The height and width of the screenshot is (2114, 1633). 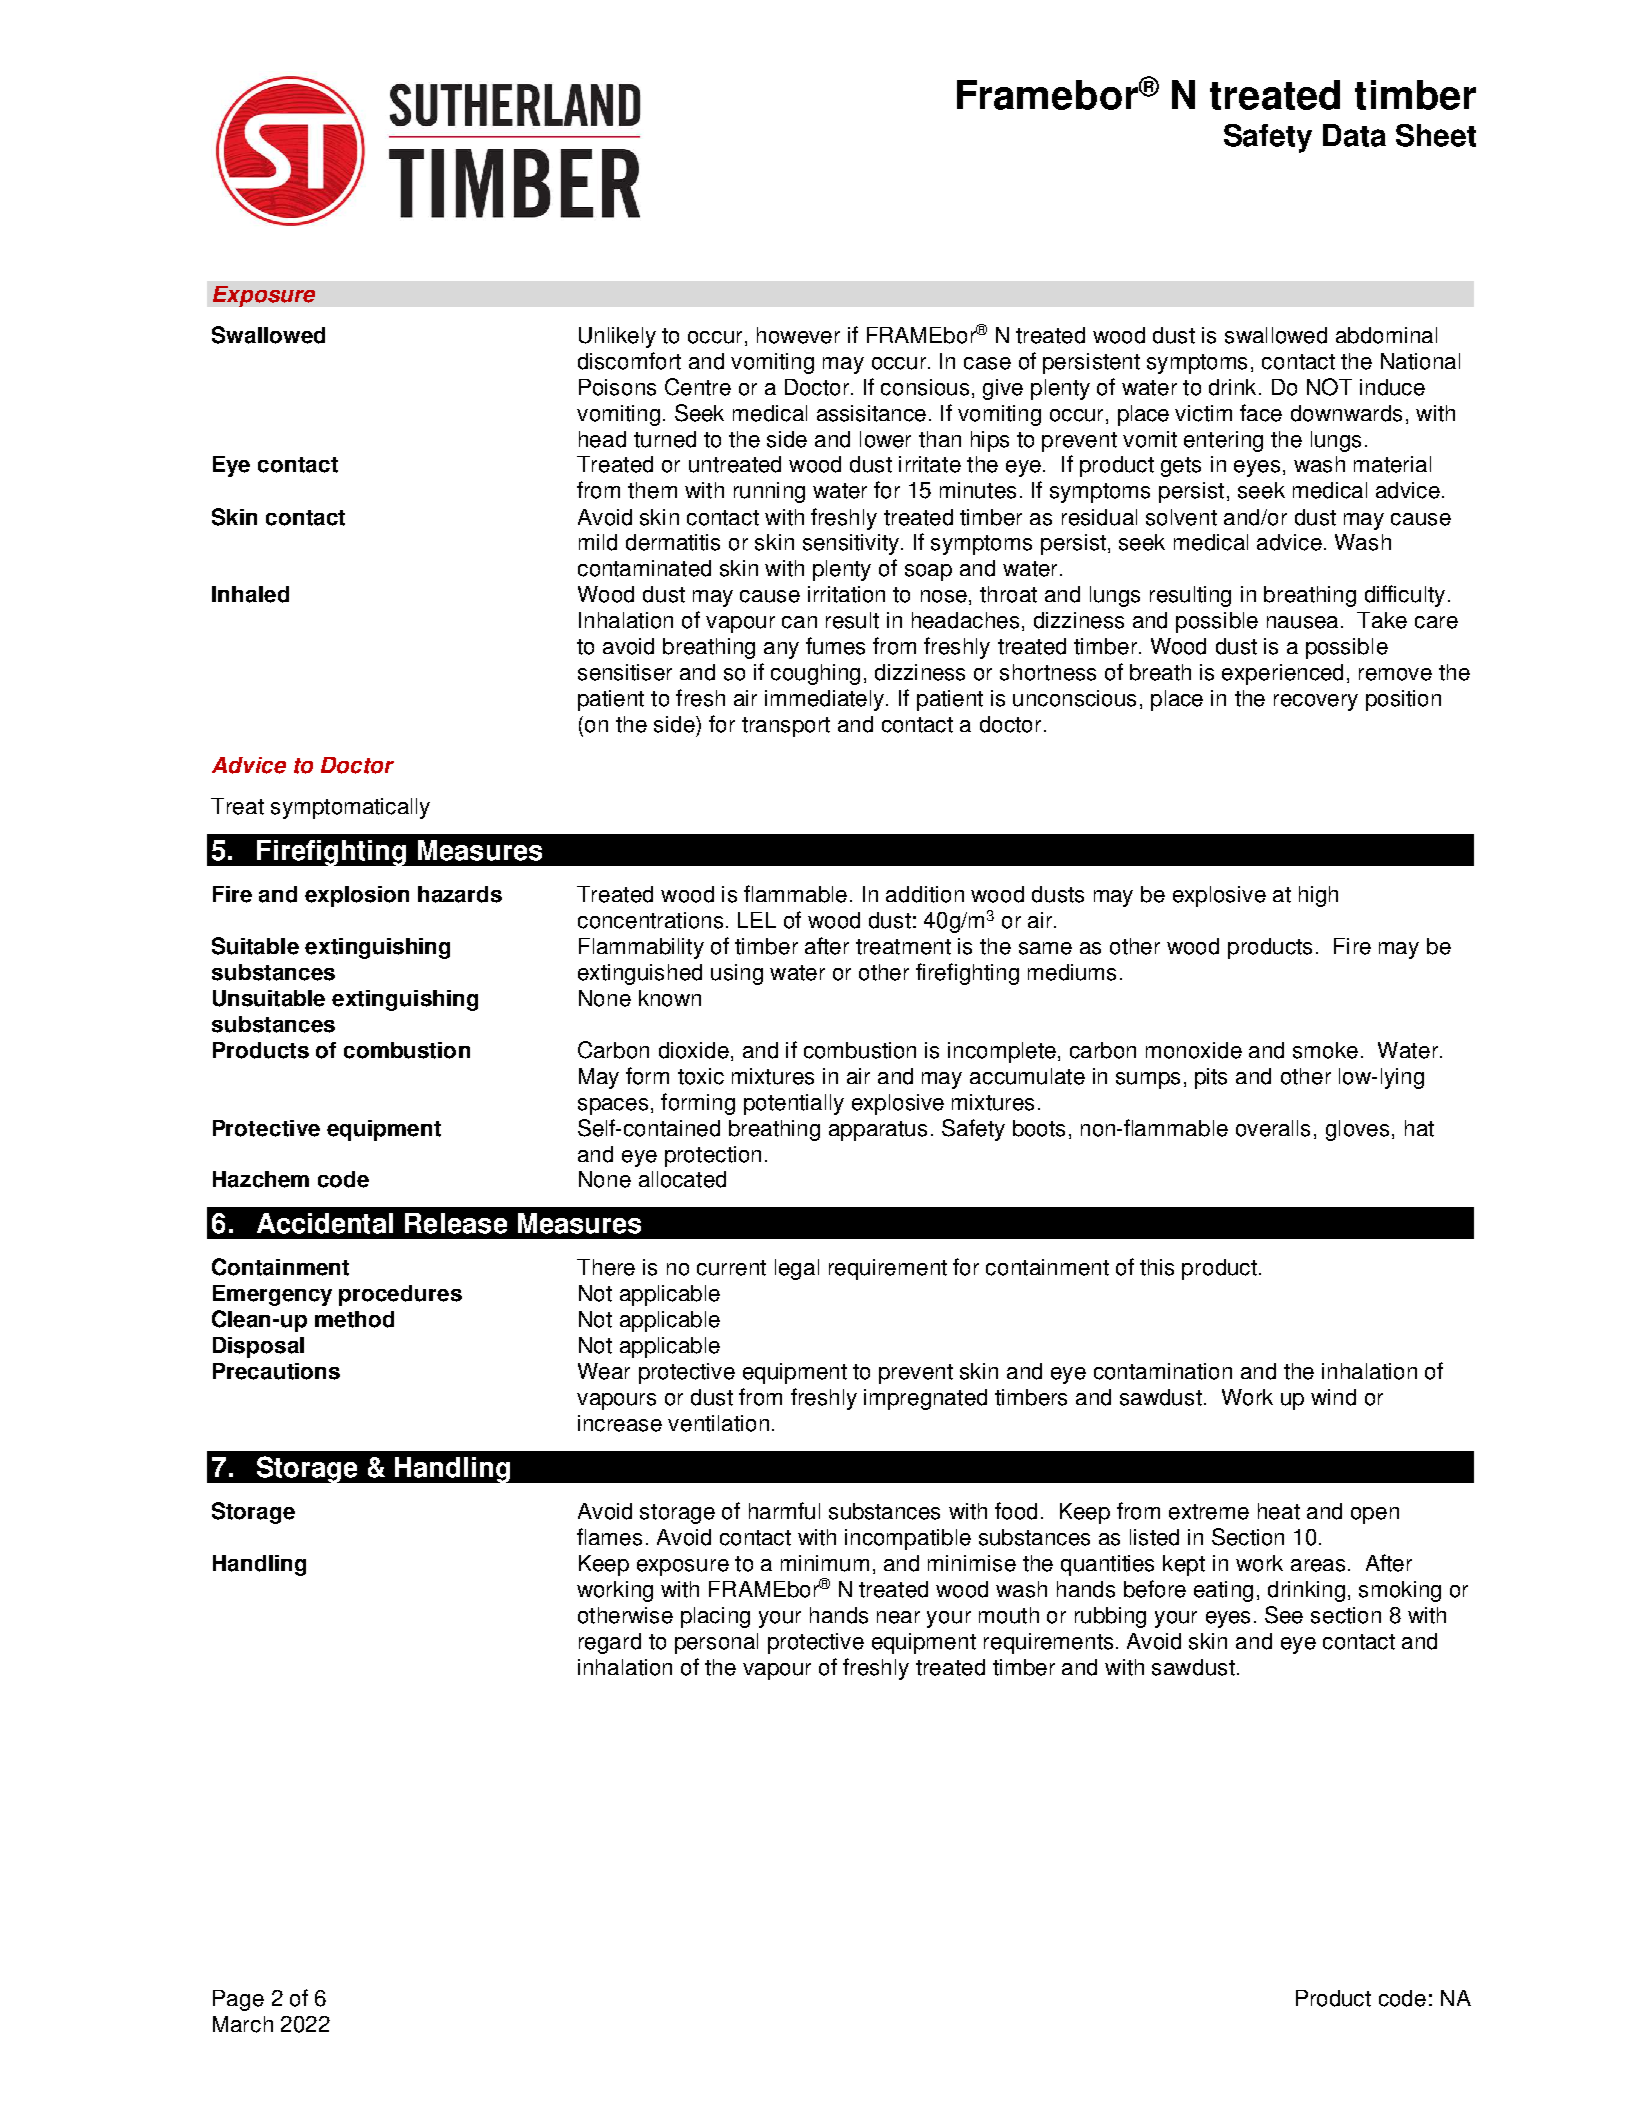 I want to click on transport, so click(x=786, y=727).
